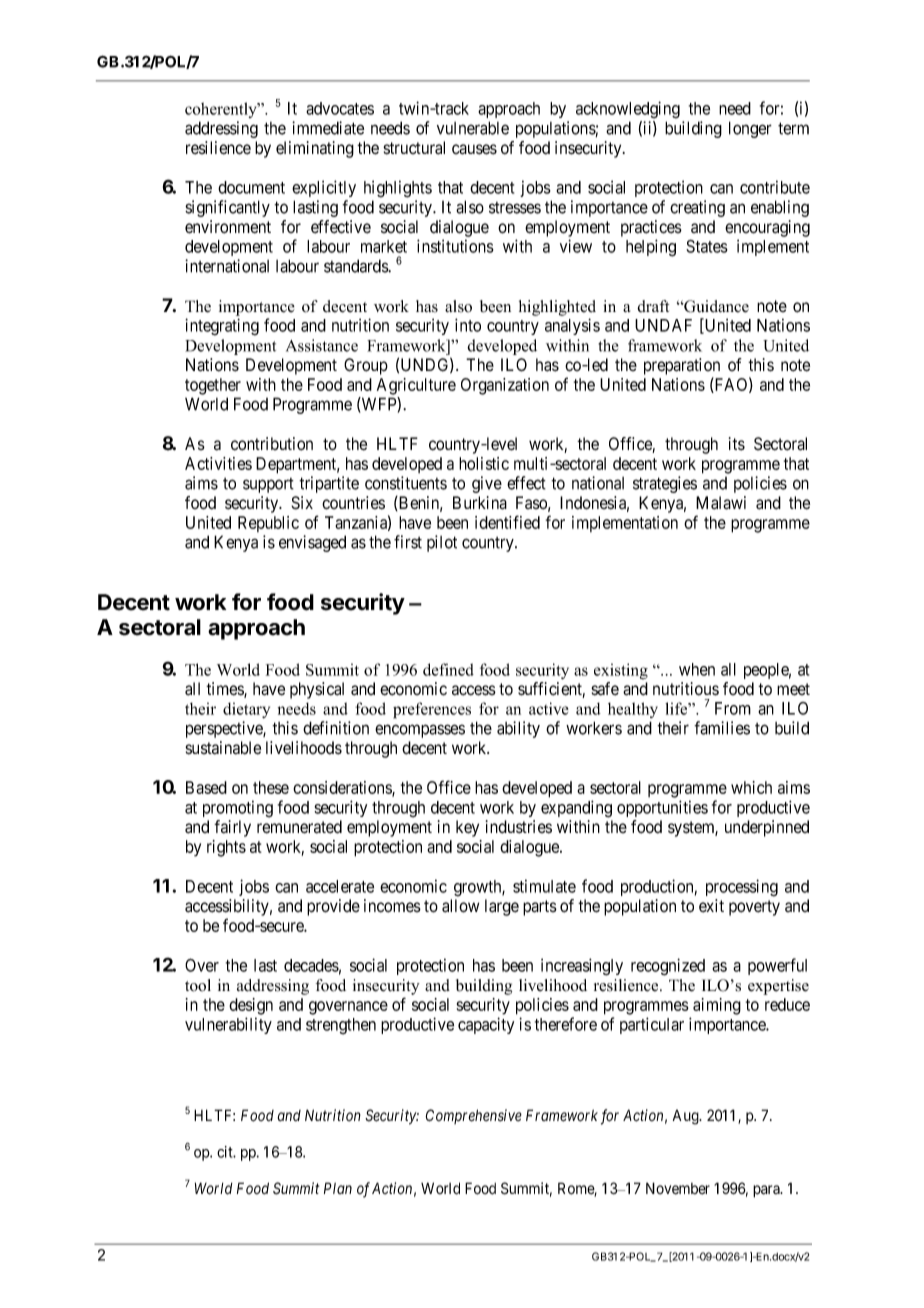 The height and width of the screenshot is (1308, 924). What do you see at coordinates (473, 1116) in the screenshot?
I see `Comprehensive` at bounding box center [473, 1116].
